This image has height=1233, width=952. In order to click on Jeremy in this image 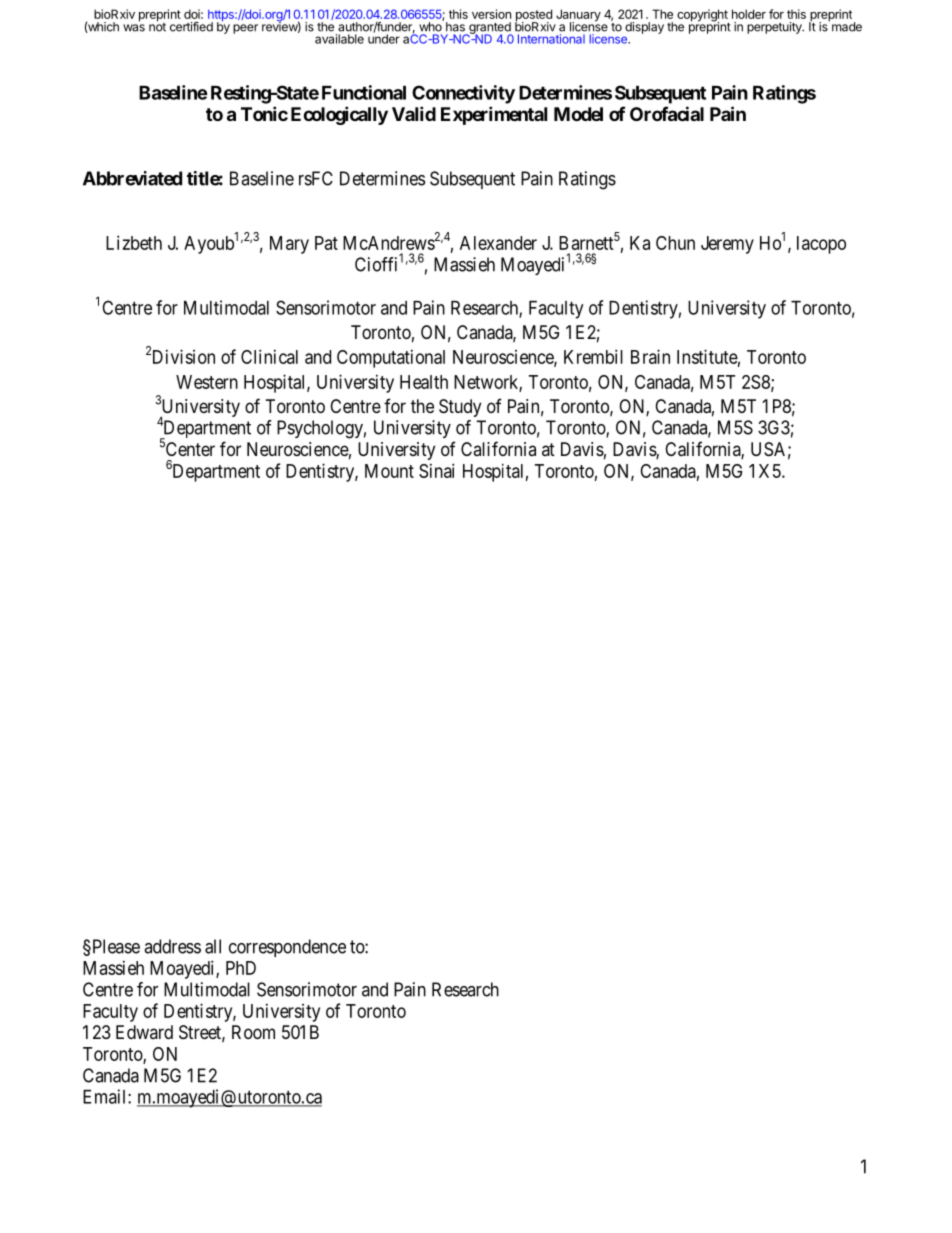, I will do `click(727, 245)`.
